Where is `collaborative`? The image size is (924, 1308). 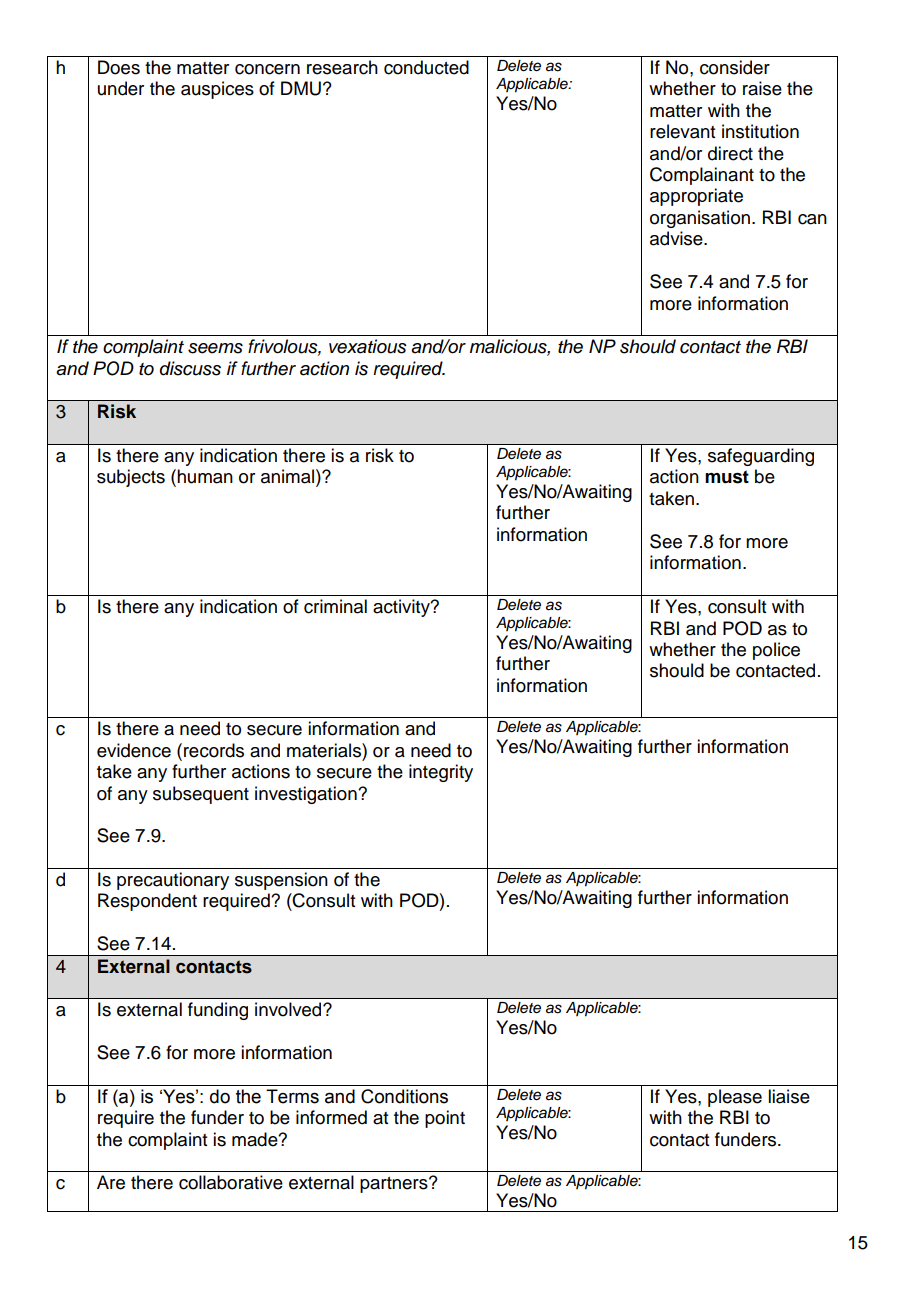 collaborative is located at coordinates (231, 1182).
